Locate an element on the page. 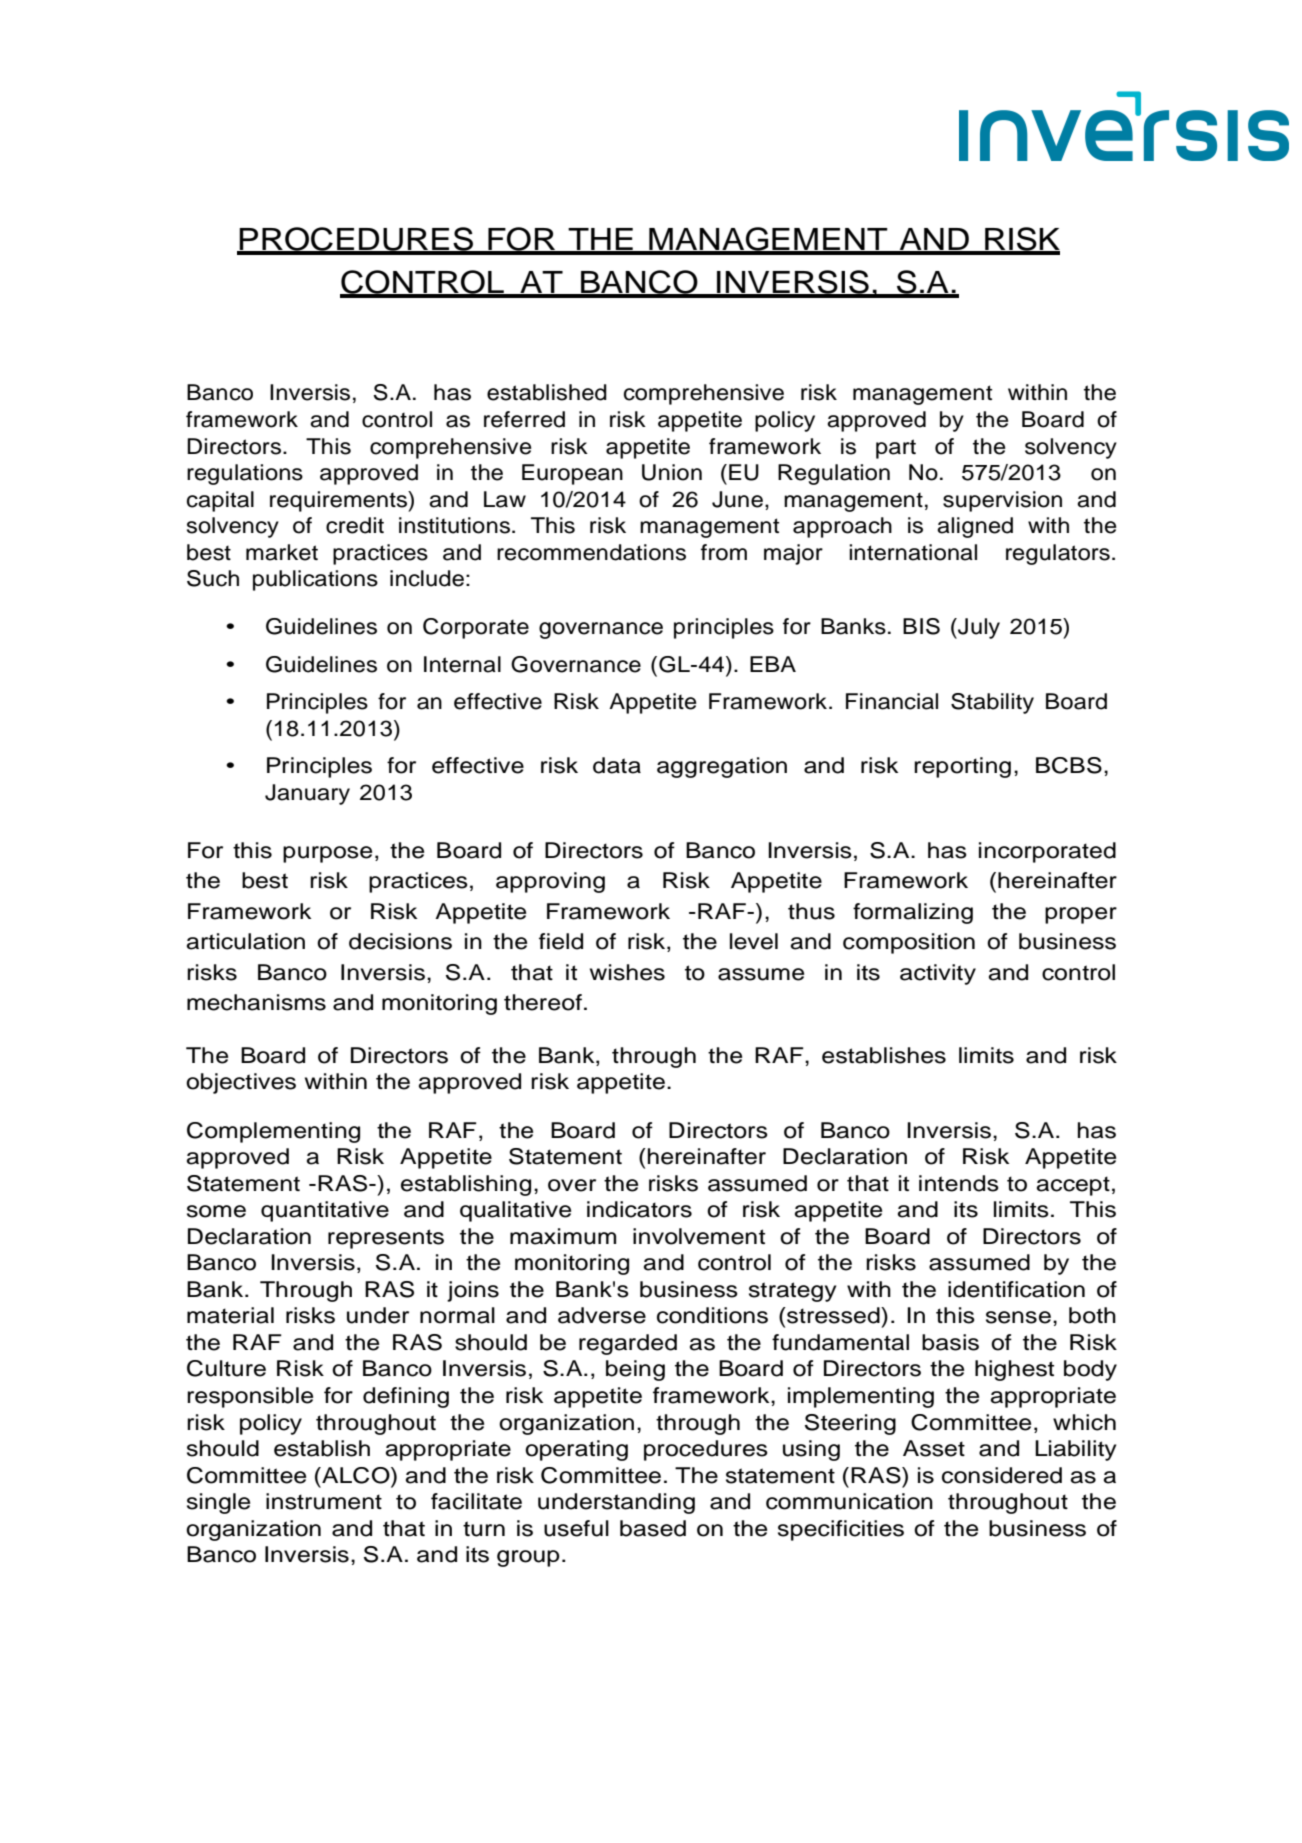 Image resolution: width=1302 pixels, height=1843 pixels. based is located at coordinates (653, 1528).
